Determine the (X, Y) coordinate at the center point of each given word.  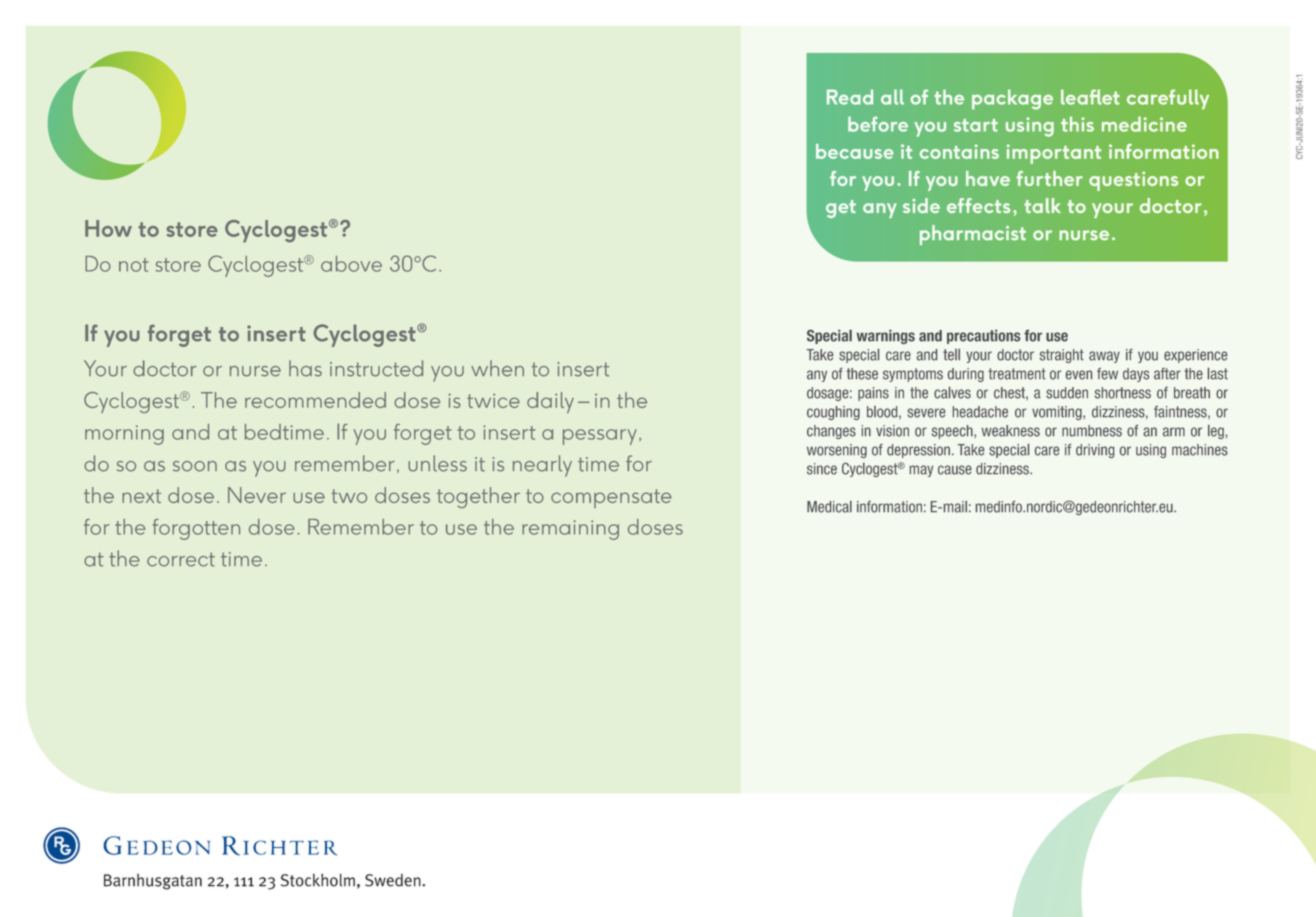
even (1079, 375)
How (108, 228)
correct (181, 559)
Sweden (394, 880)
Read (850, 97)
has (305, 368)
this (1077, 124)
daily (550, 402)
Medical (829, 507)
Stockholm (318, 880)
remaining (570, 530)
